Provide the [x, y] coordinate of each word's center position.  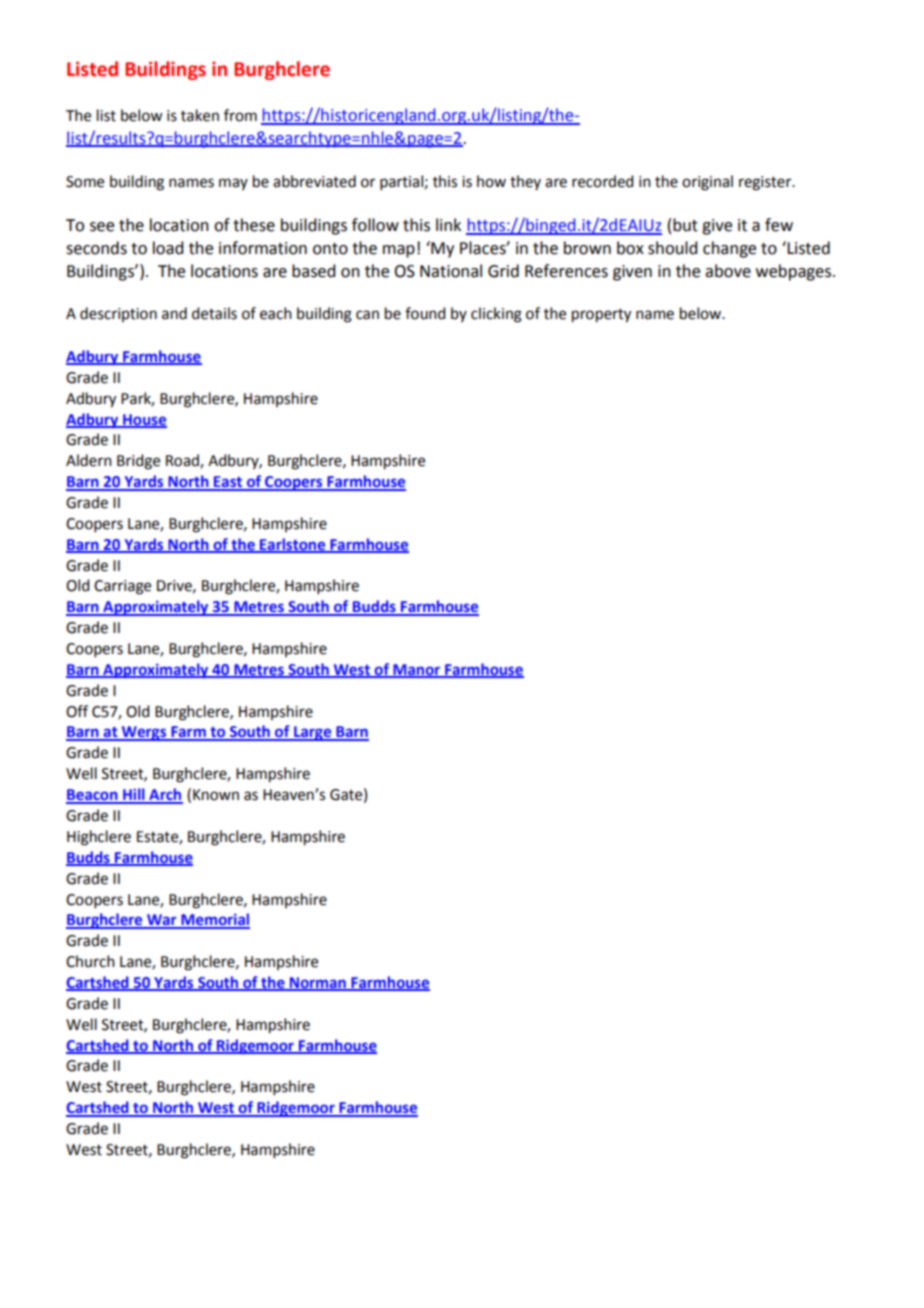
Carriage [122, 587]
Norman [317, 984]
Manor [417, 671]
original [707, 183]
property [601, 316]
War [162, 921]
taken [200, 115]
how [491, 181]
